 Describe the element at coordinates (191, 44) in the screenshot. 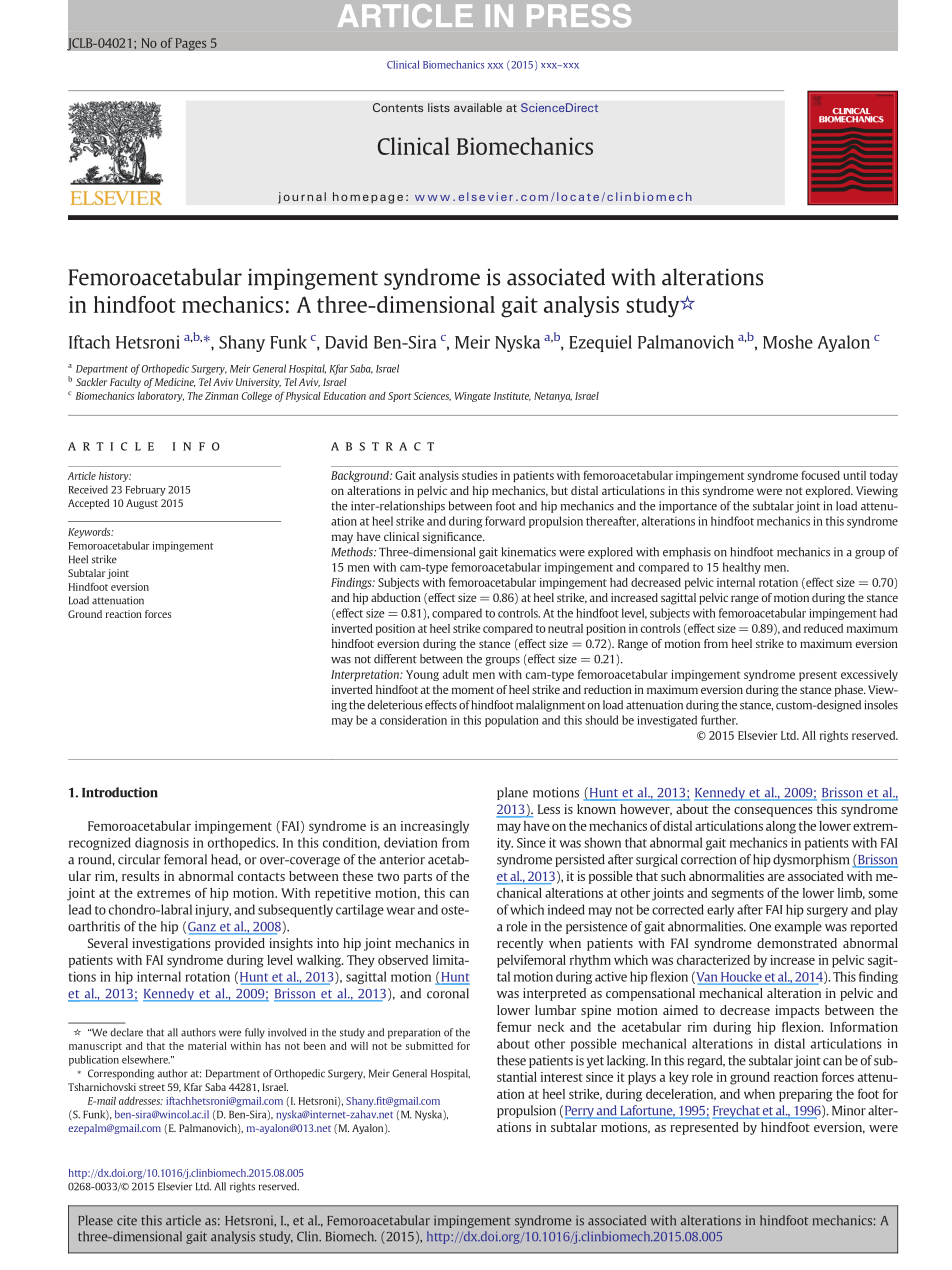

I see `Pages` at that location.
